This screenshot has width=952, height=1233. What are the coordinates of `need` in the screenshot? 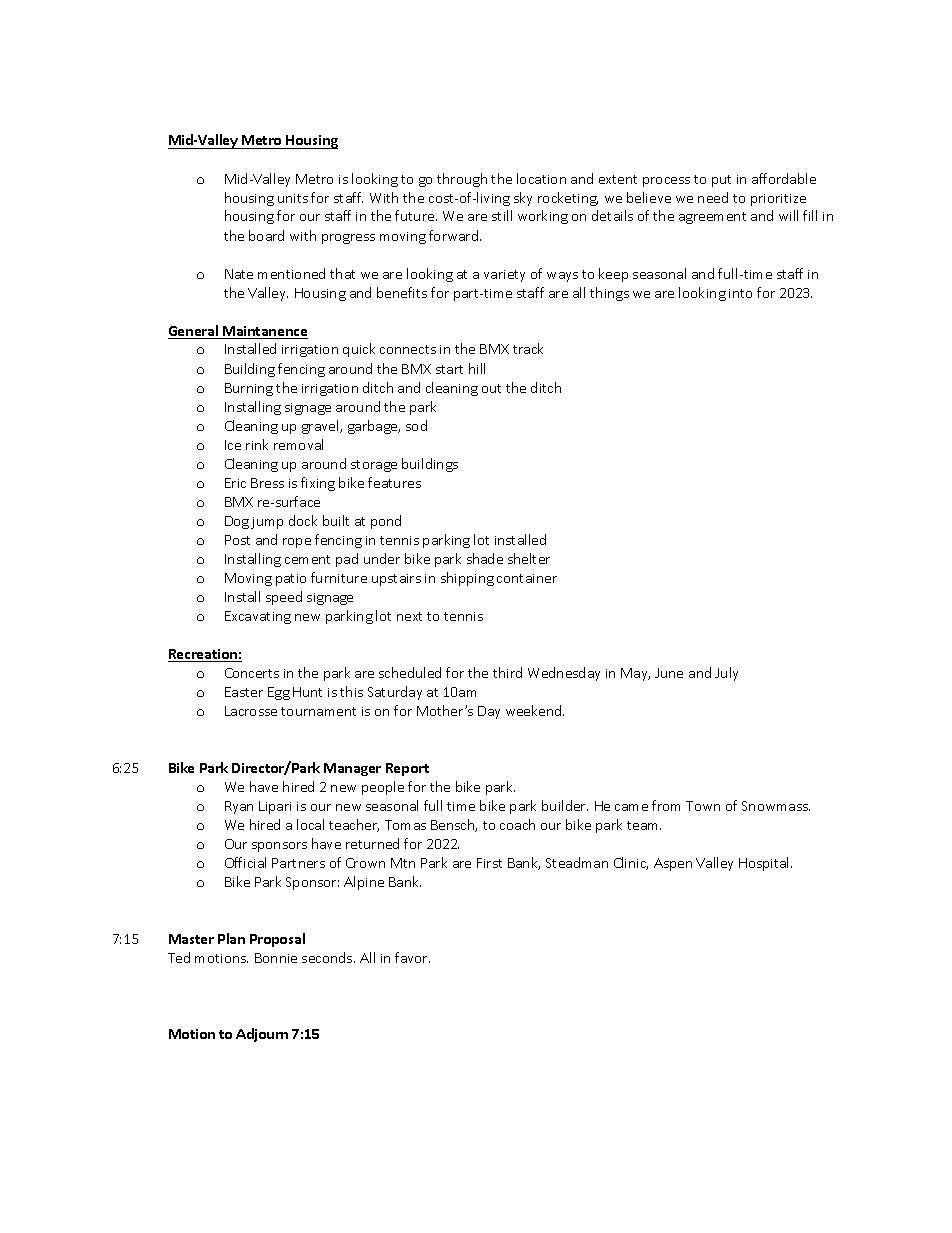 It's located at (713, 197).
